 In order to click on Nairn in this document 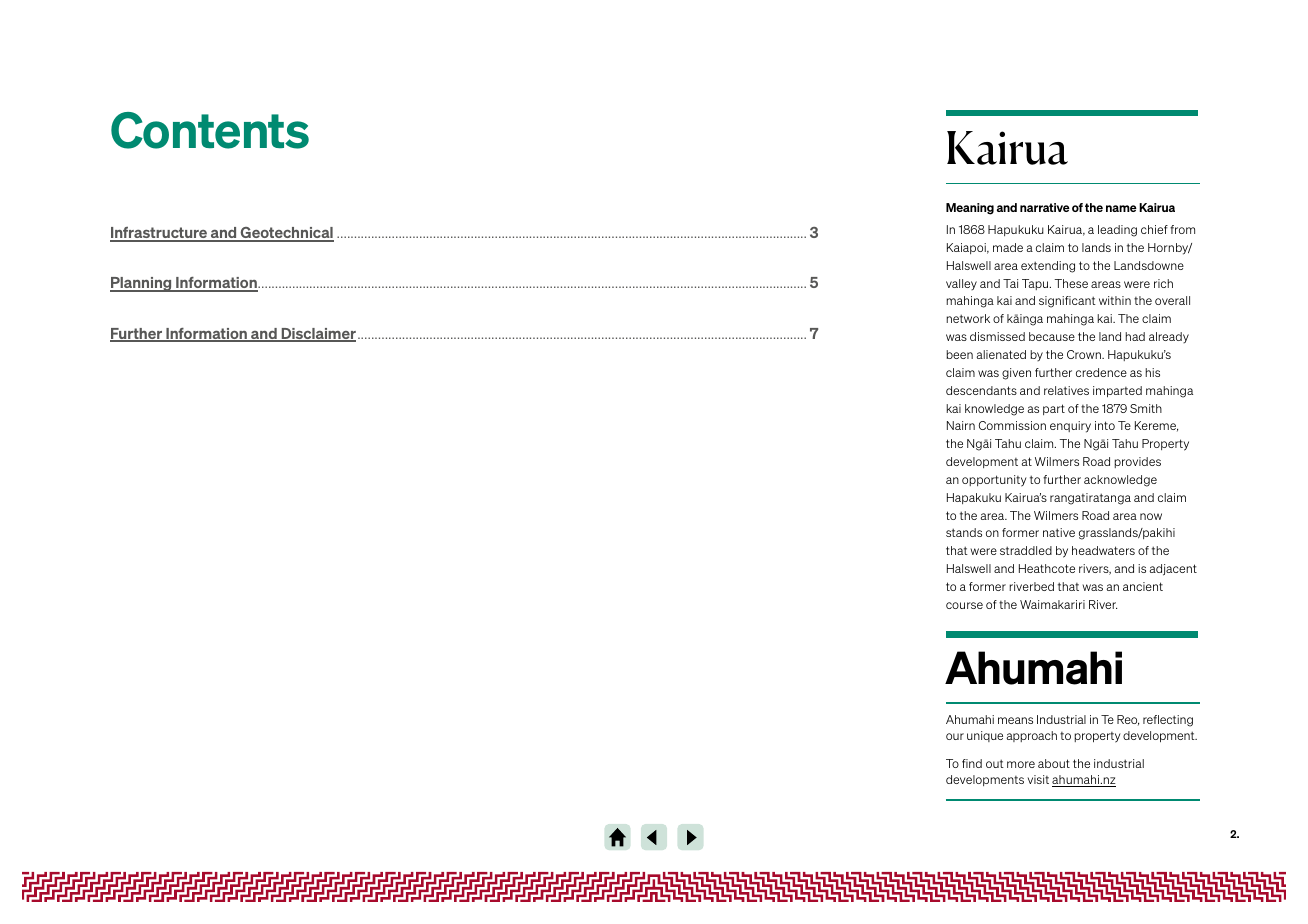, I will do `click(961, 425)`.
